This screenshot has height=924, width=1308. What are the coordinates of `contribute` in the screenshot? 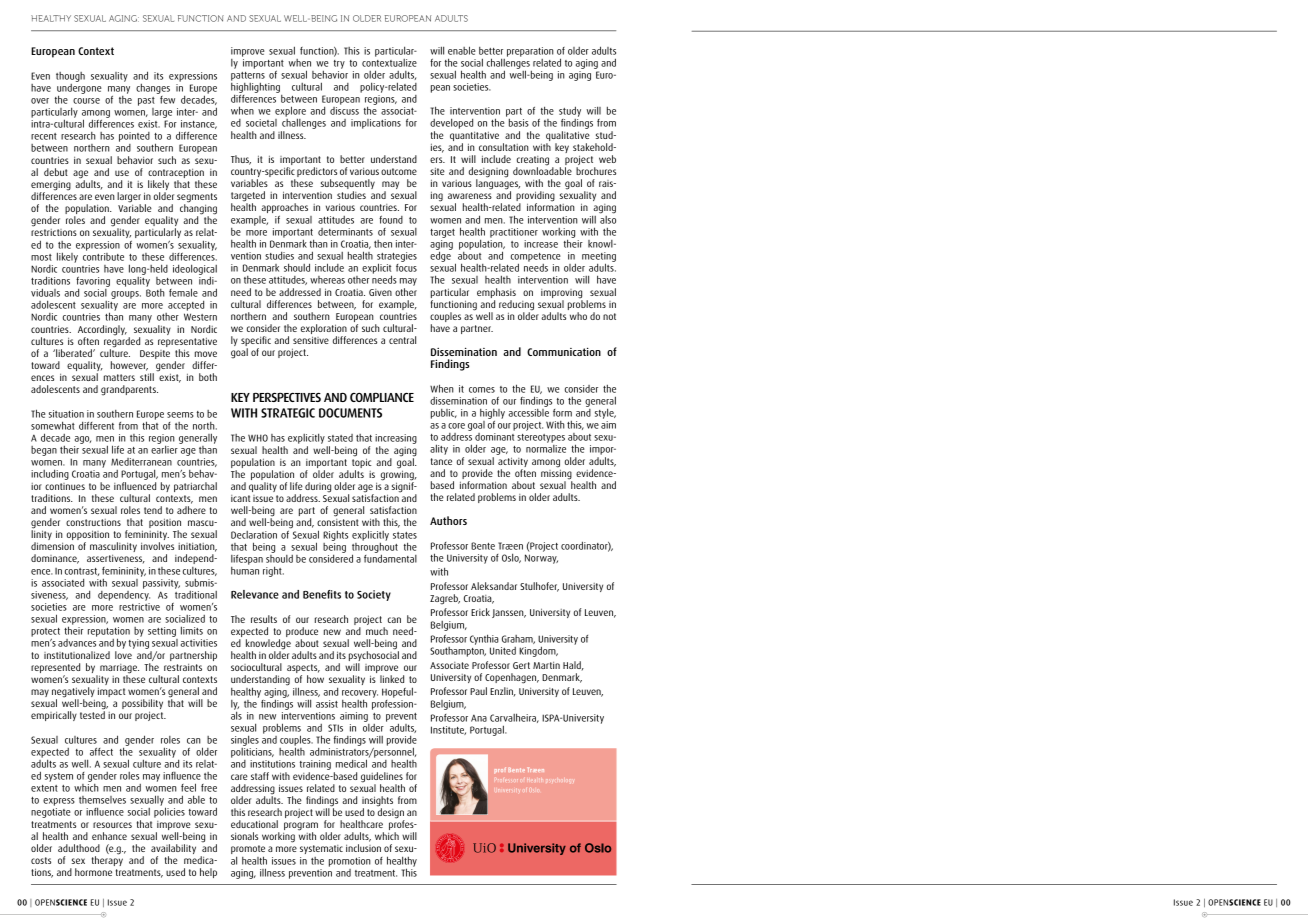 It's located at (103, 255).
